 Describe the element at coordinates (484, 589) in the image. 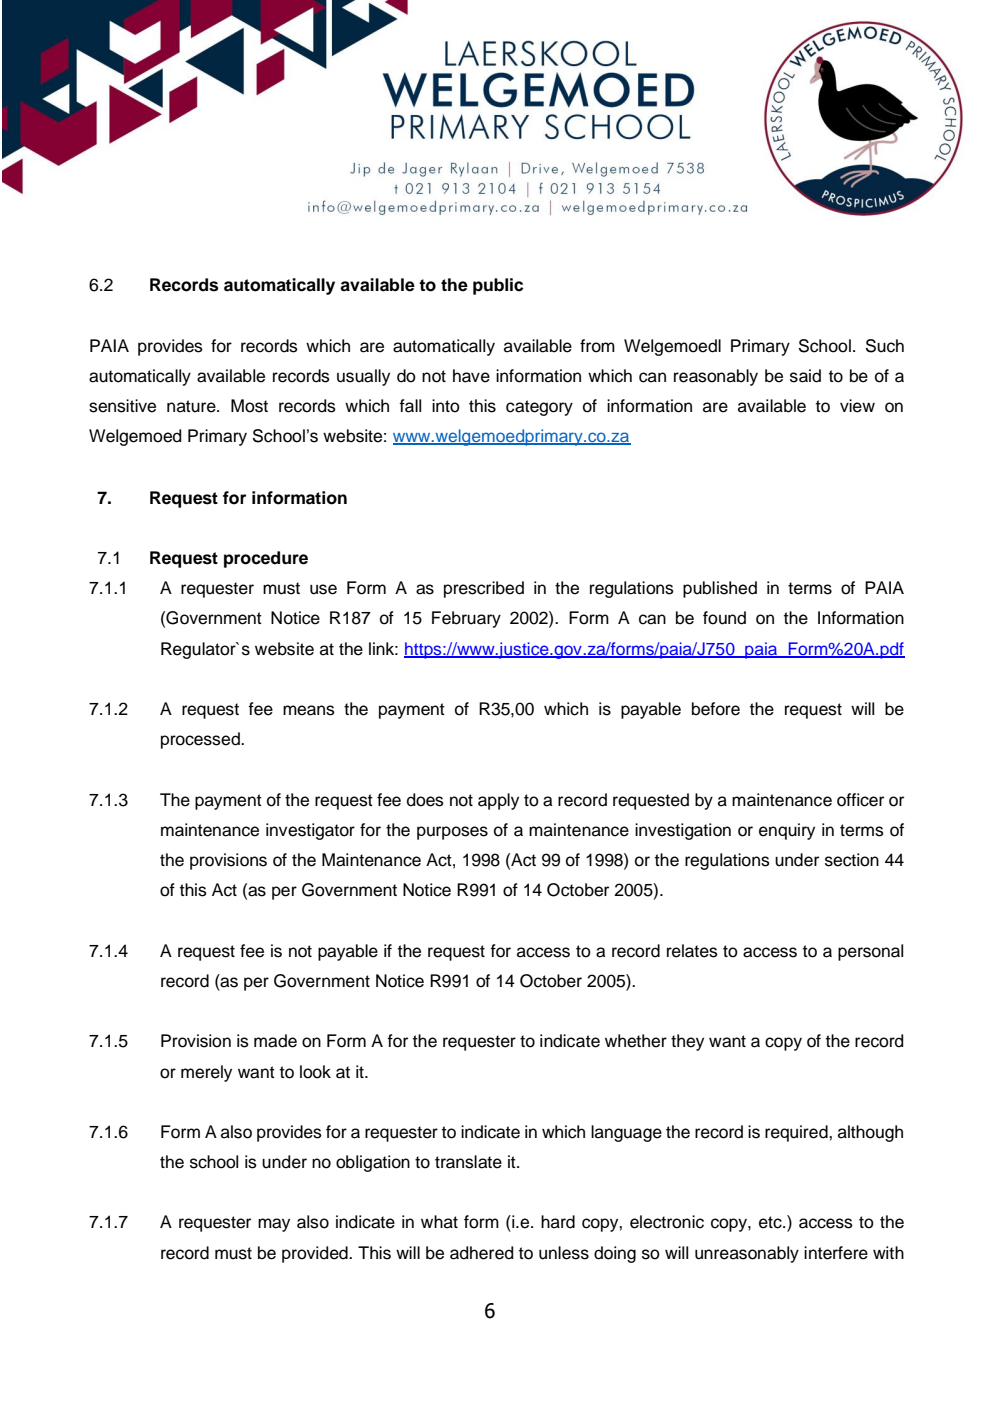

I see `prescribed` at that location.
